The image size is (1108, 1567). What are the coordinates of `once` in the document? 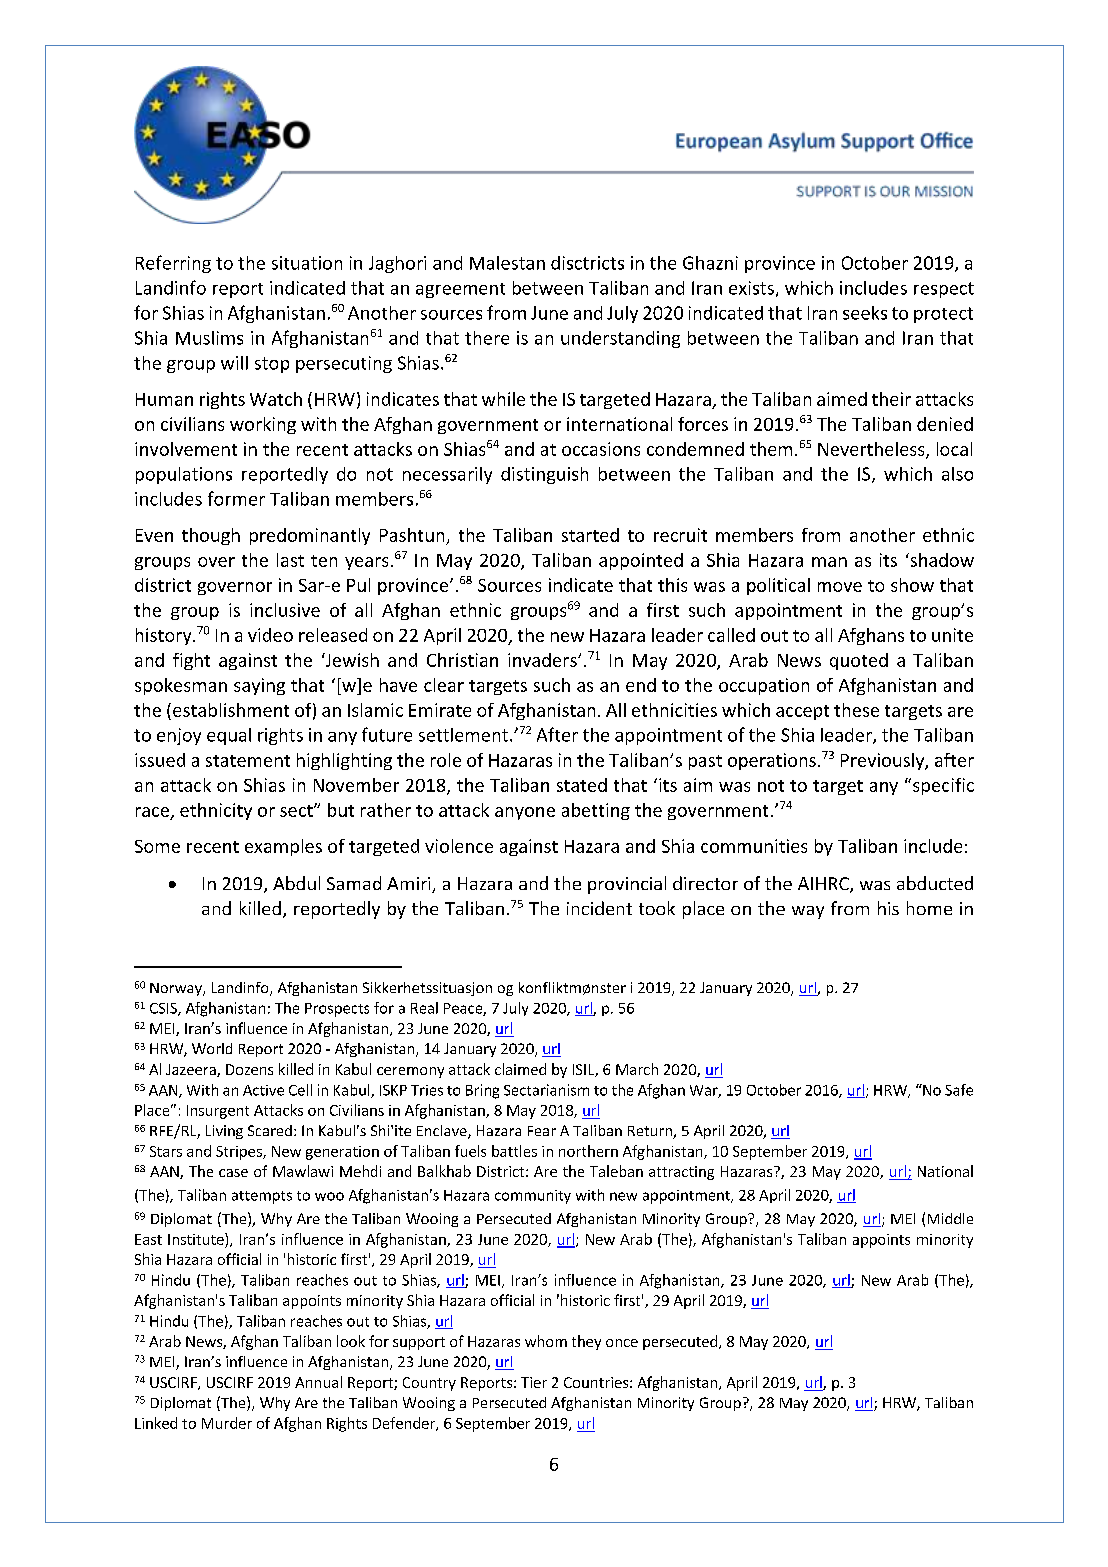 It's located at (622, 1343).
